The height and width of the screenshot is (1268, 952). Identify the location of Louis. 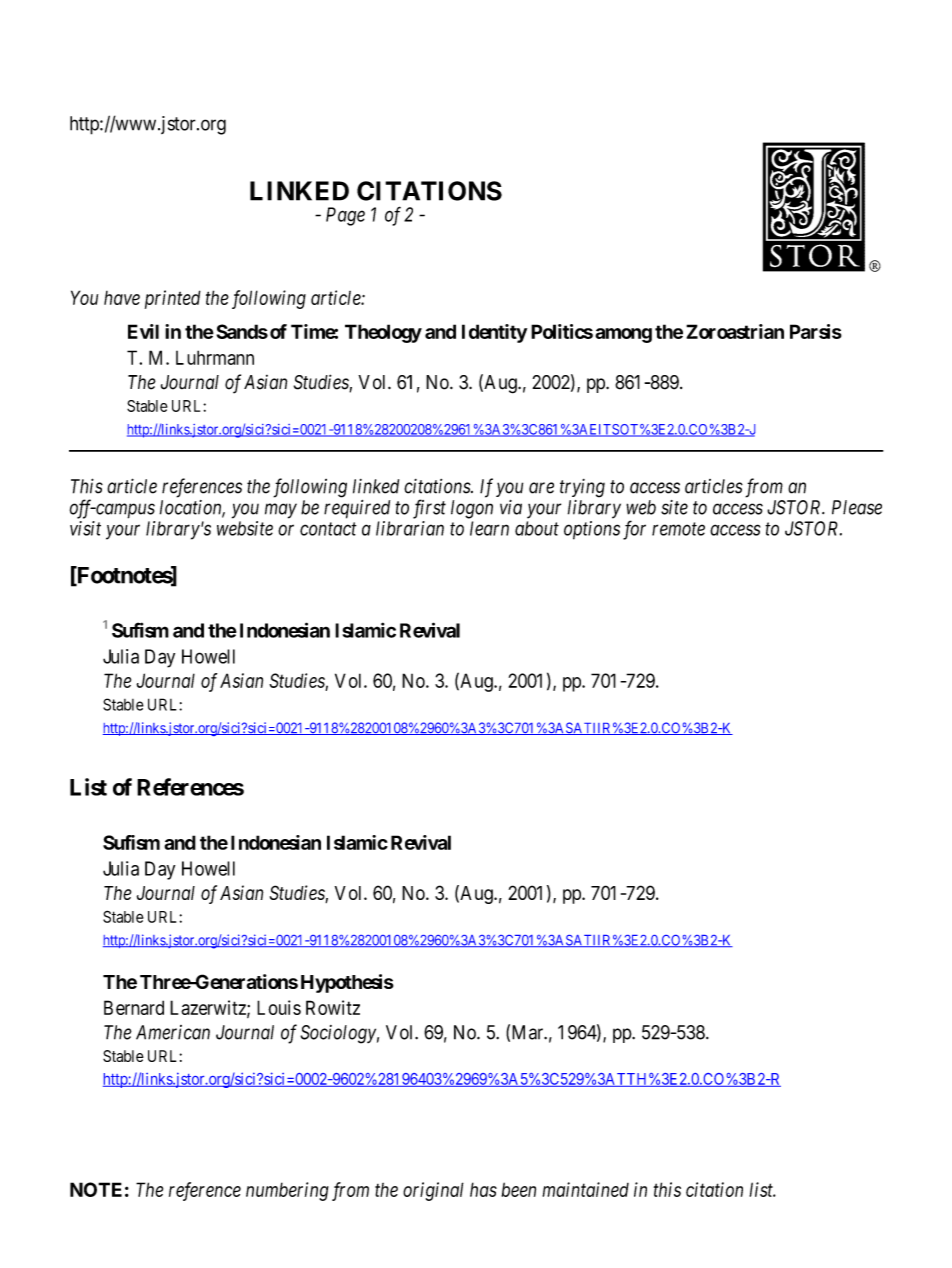
(279, 1007).
